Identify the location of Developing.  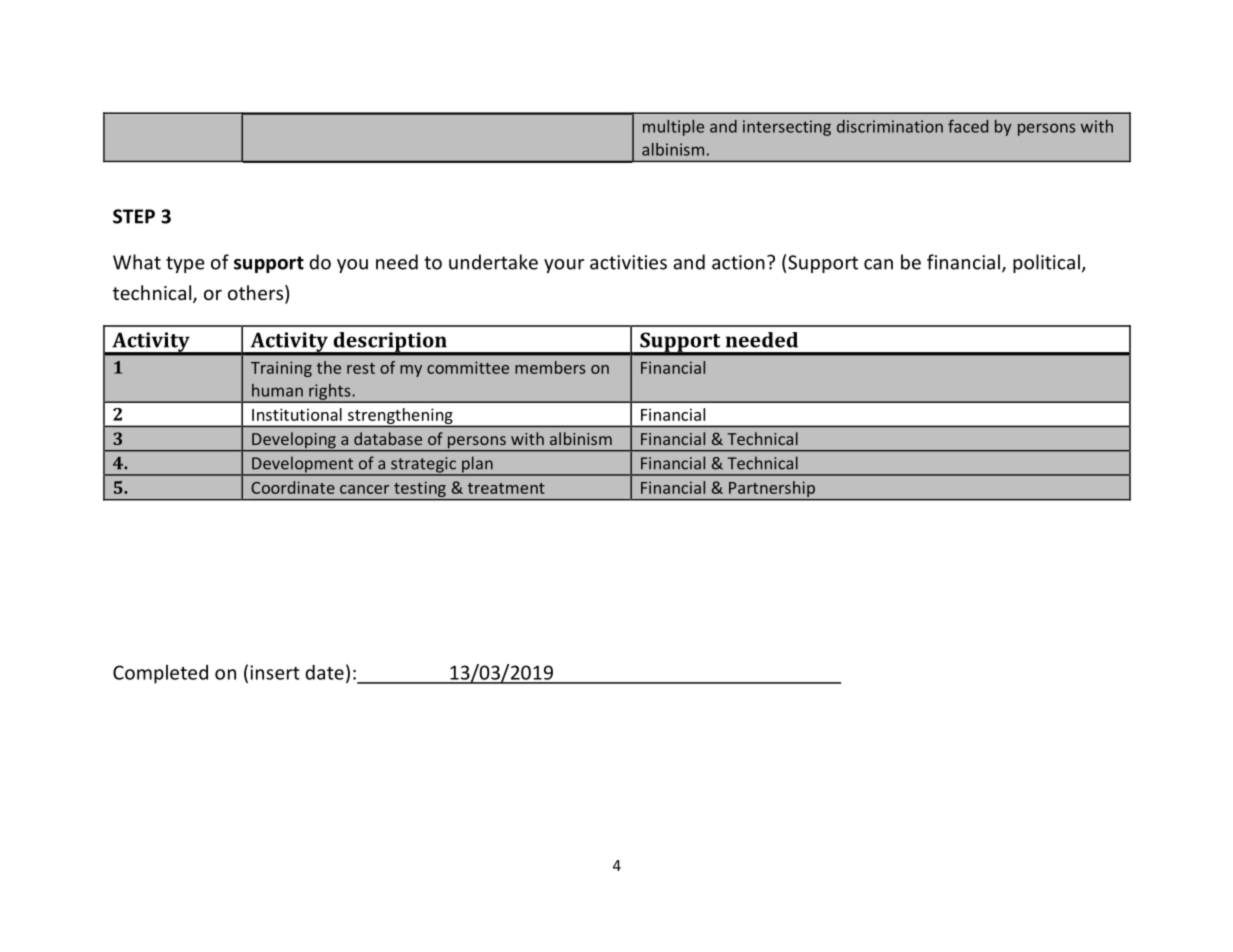
(294, 441).
